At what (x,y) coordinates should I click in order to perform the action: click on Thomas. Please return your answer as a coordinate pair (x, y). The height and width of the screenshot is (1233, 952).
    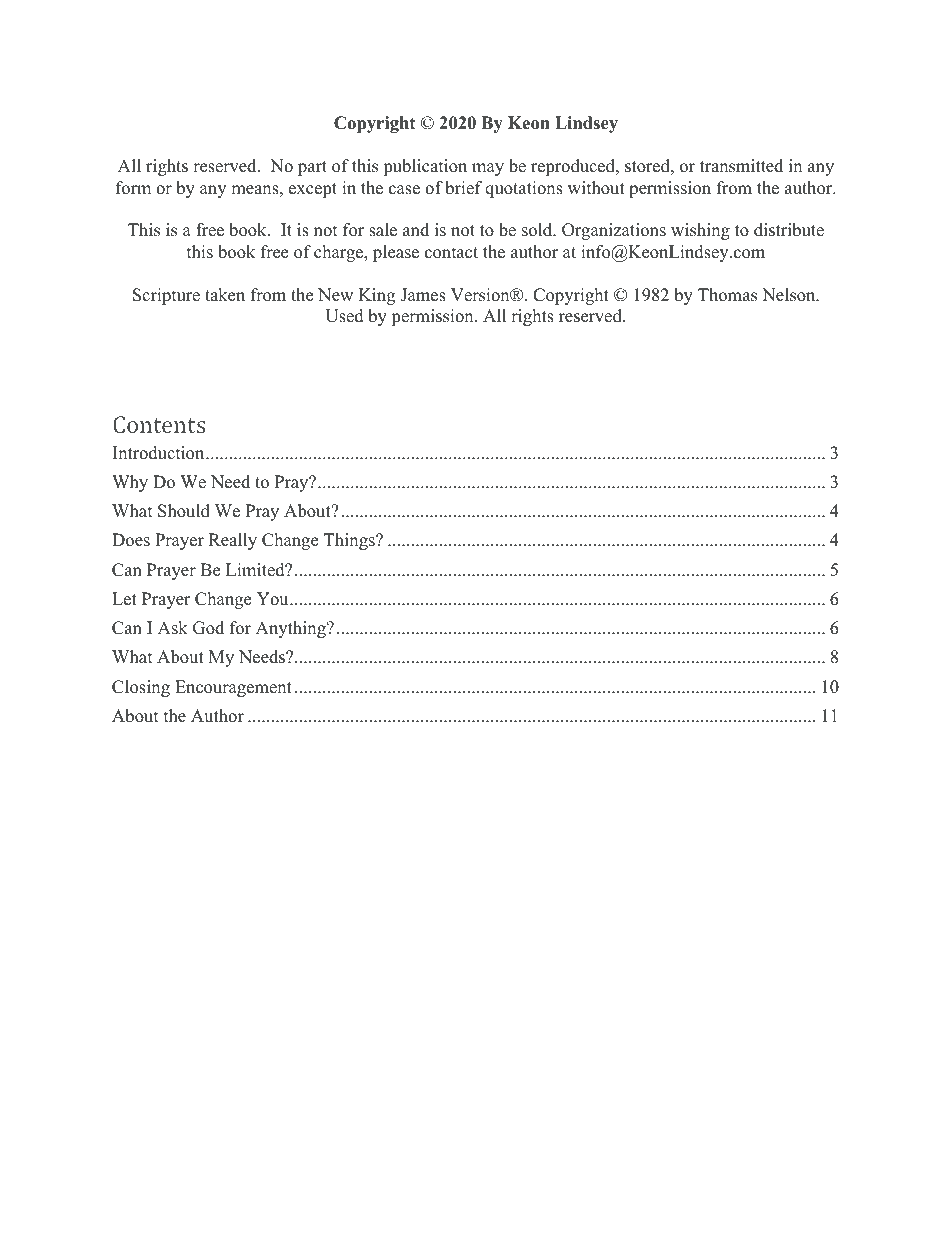
    Looking at the image, I should click on (727, 295).
